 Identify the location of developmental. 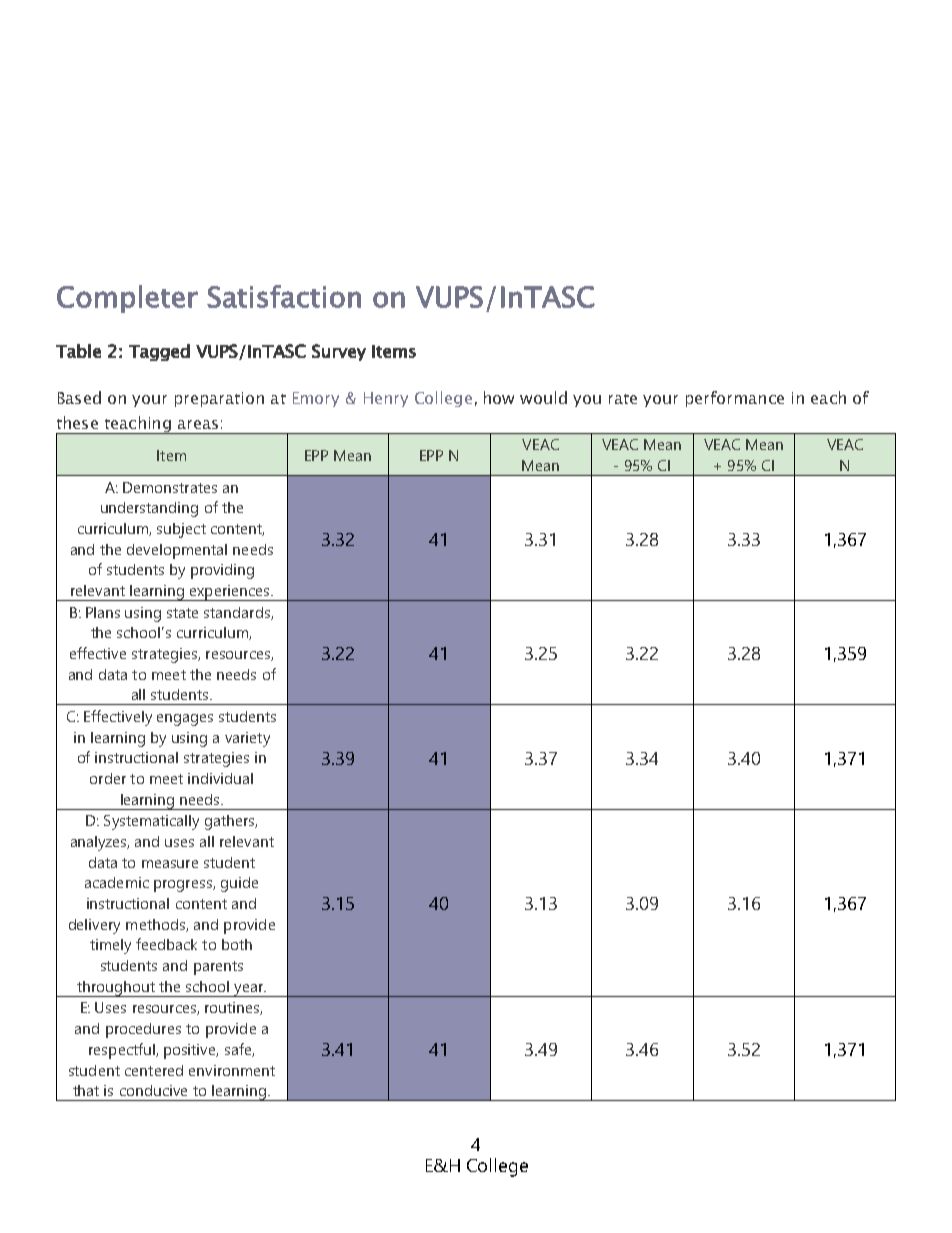
(177, 551).
